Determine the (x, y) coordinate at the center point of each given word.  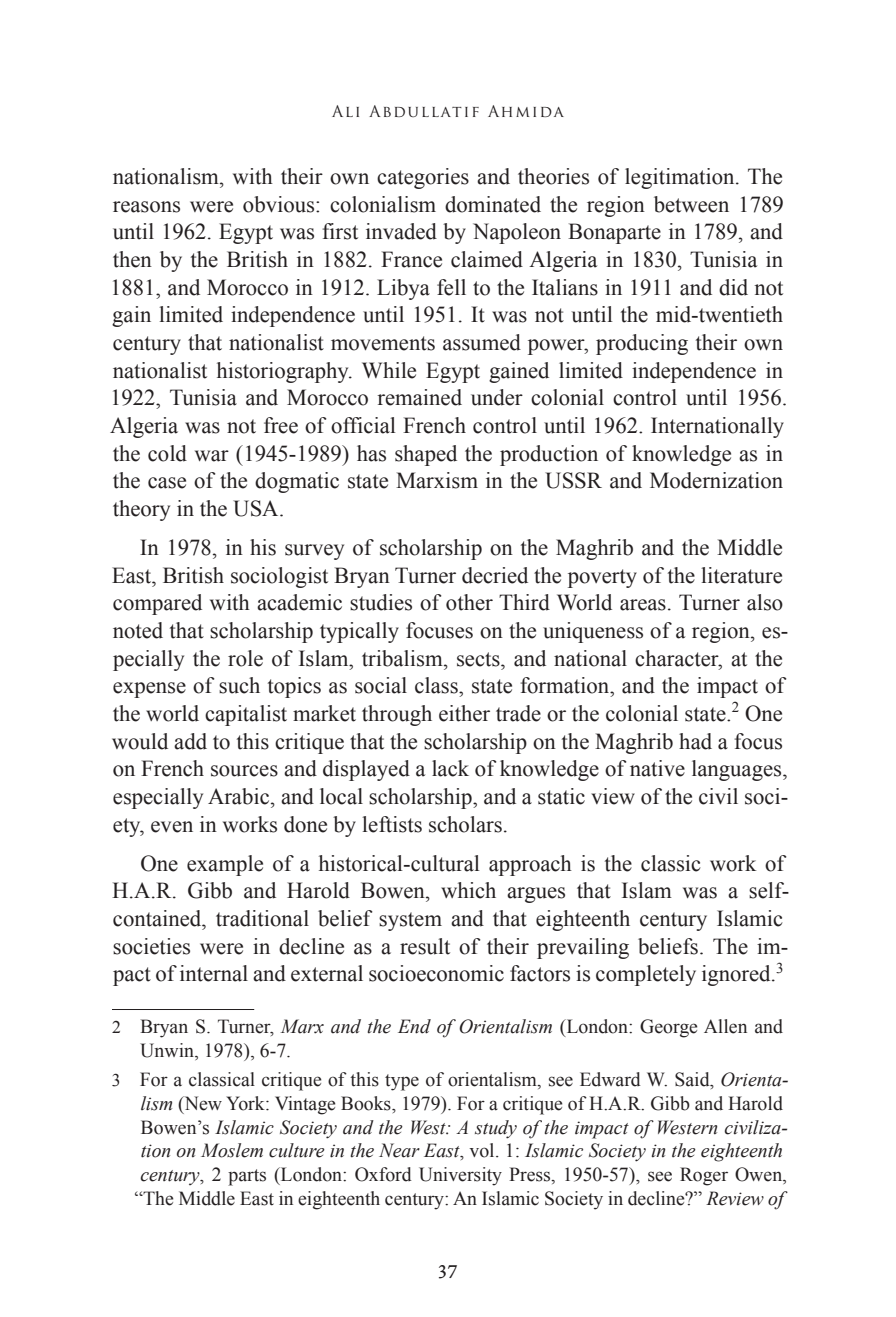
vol (483, 1150)
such (239, 685)
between (691, 204)
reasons (146, 207)
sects (479, 659)
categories (423, 178)
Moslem (232, 1150)
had (695, 741)
